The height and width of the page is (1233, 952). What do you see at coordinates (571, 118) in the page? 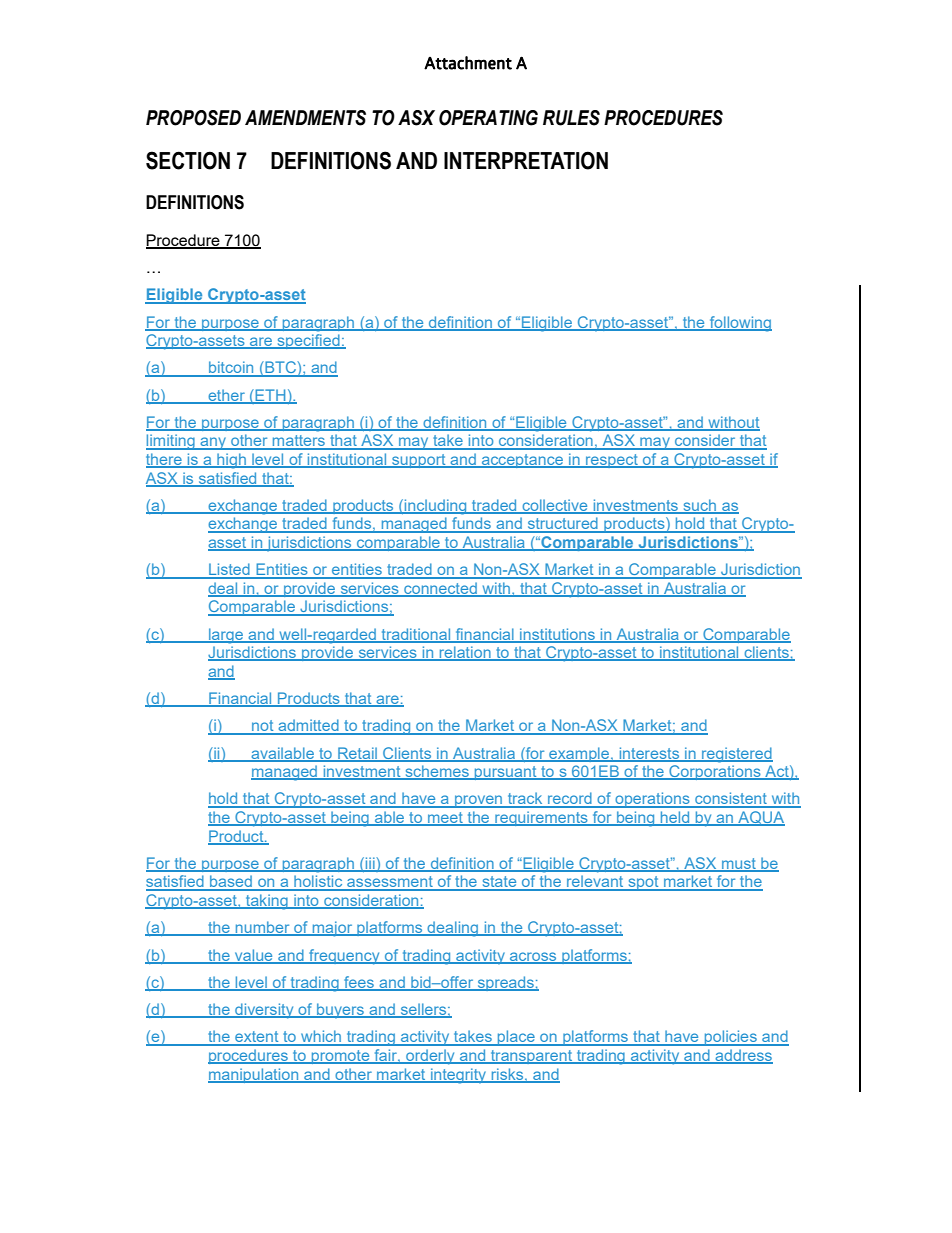
I see `RULES` at bounding box center [571, 118].
